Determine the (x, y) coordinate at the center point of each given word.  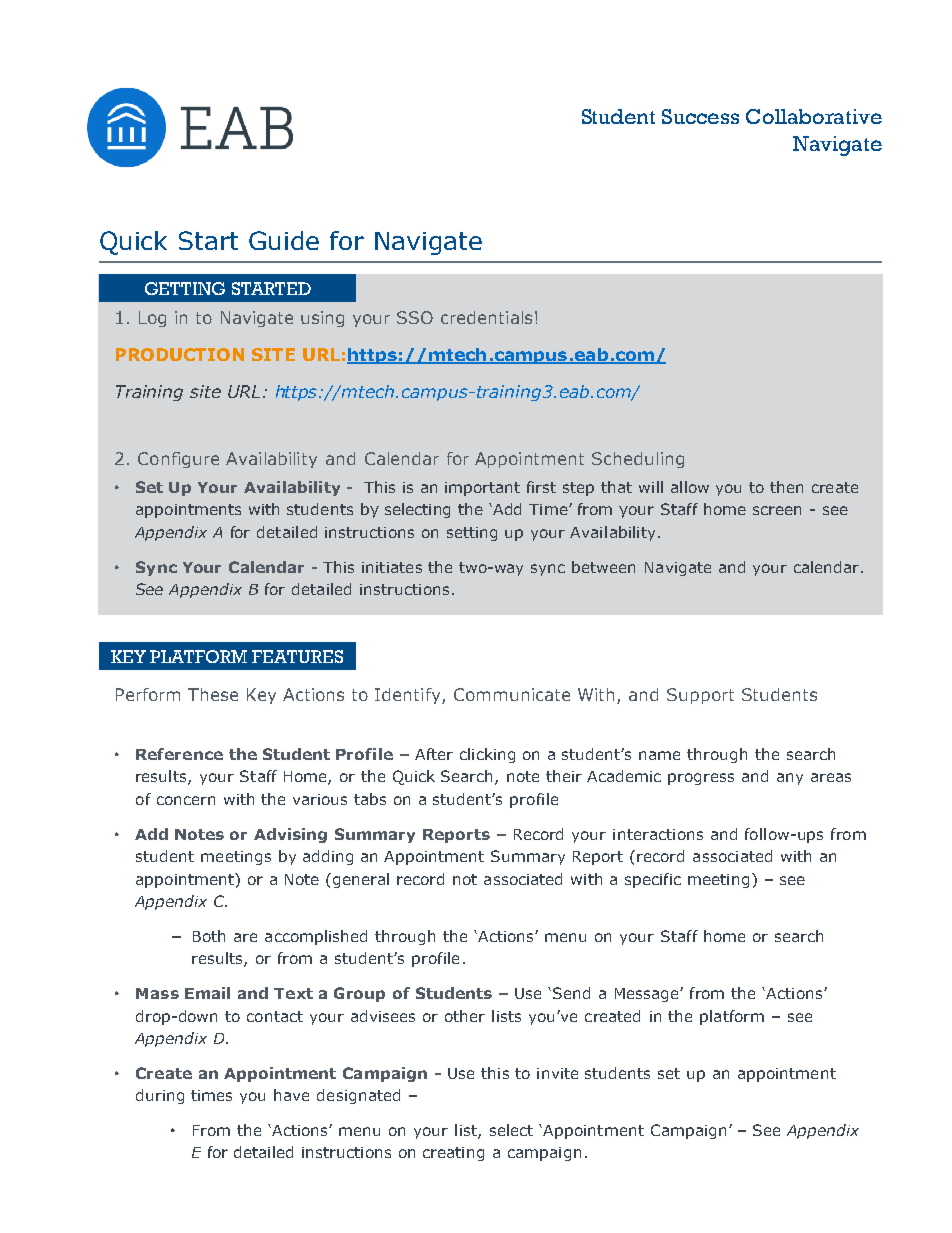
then (786, 487)
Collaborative (814, 116)
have (291, 1095)
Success (700, 116)
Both (209, 936)
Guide (284, 240)
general (361, 880)
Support (700, 696)
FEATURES (297, 656)
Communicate (512, 694)
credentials (486, 317)
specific (653, 880)
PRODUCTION (180, 354)
